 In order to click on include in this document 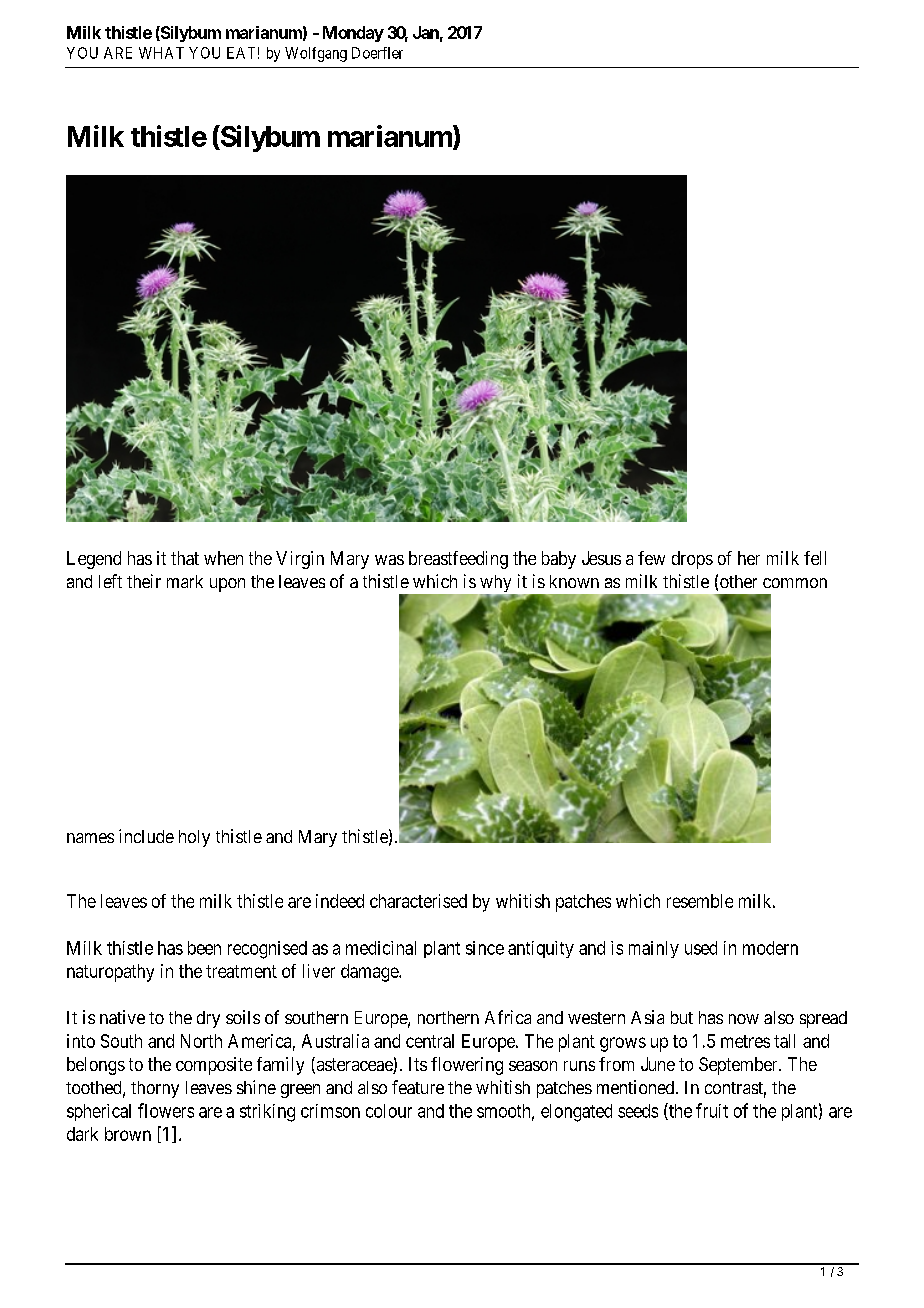, I will do `click(146, 836)`.
